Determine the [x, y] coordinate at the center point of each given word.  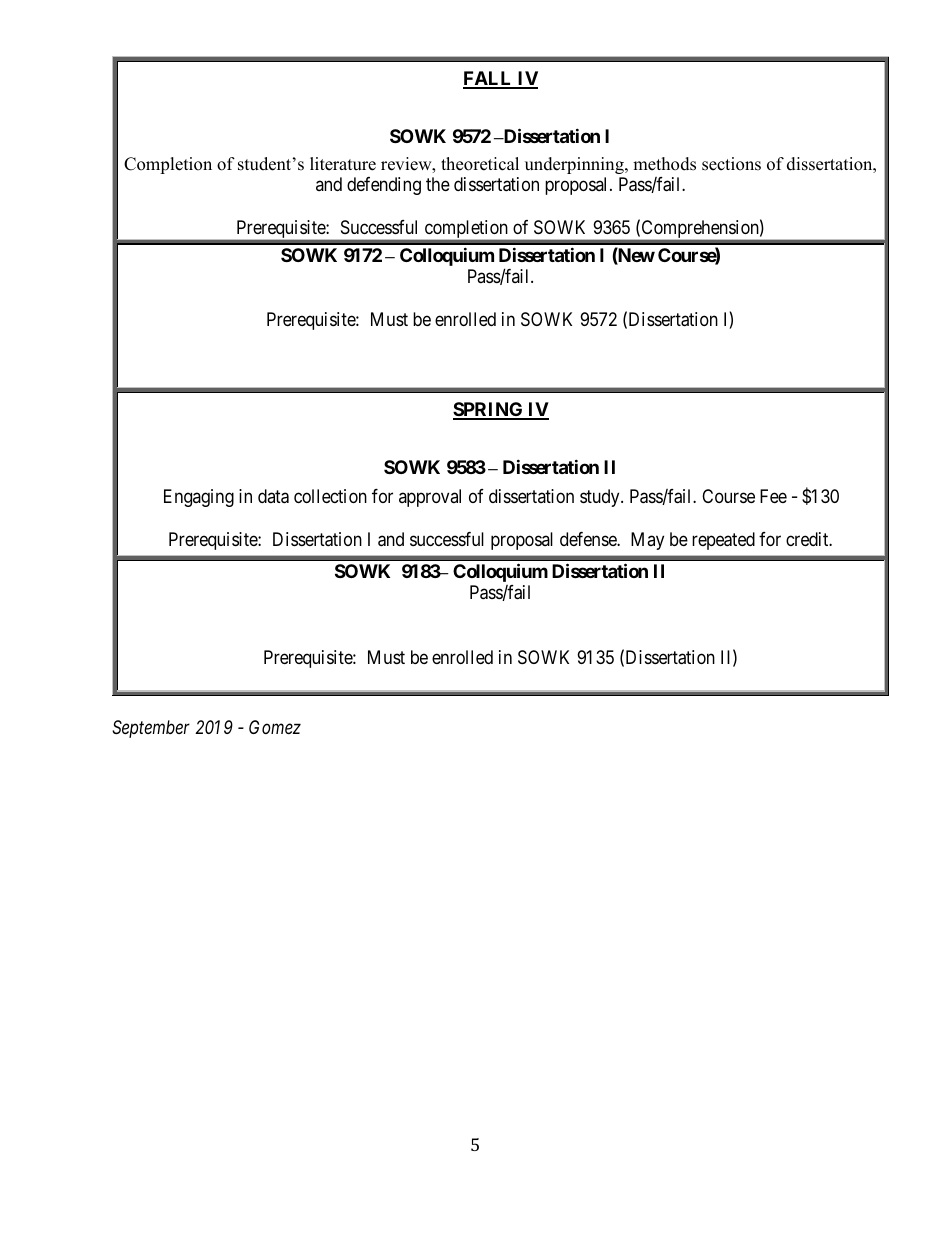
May [647, 541]
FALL [489, 79]
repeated [723, 541]
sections [731, 164]
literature [343, 164]
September [151, 729]
